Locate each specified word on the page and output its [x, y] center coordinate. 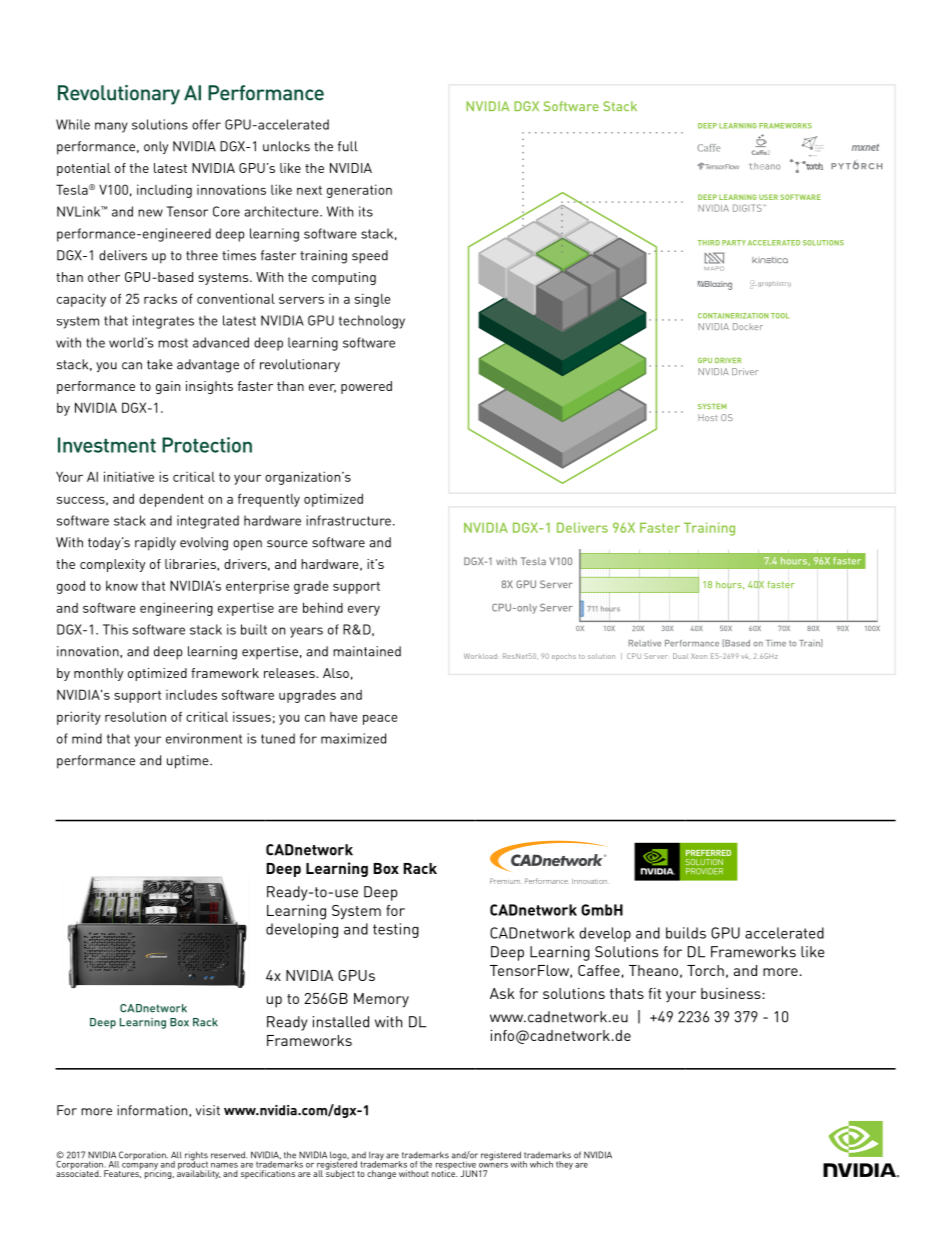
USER [768, 197]
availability [198, 1173]
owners [493, 1164]
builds [686, 933]
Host [707, 417]
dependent [171, 500]
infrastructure [348, 520]
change [381, 1174]
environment [204, 738]
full [348, 146]
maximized [353, 738]
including [164, 191]
